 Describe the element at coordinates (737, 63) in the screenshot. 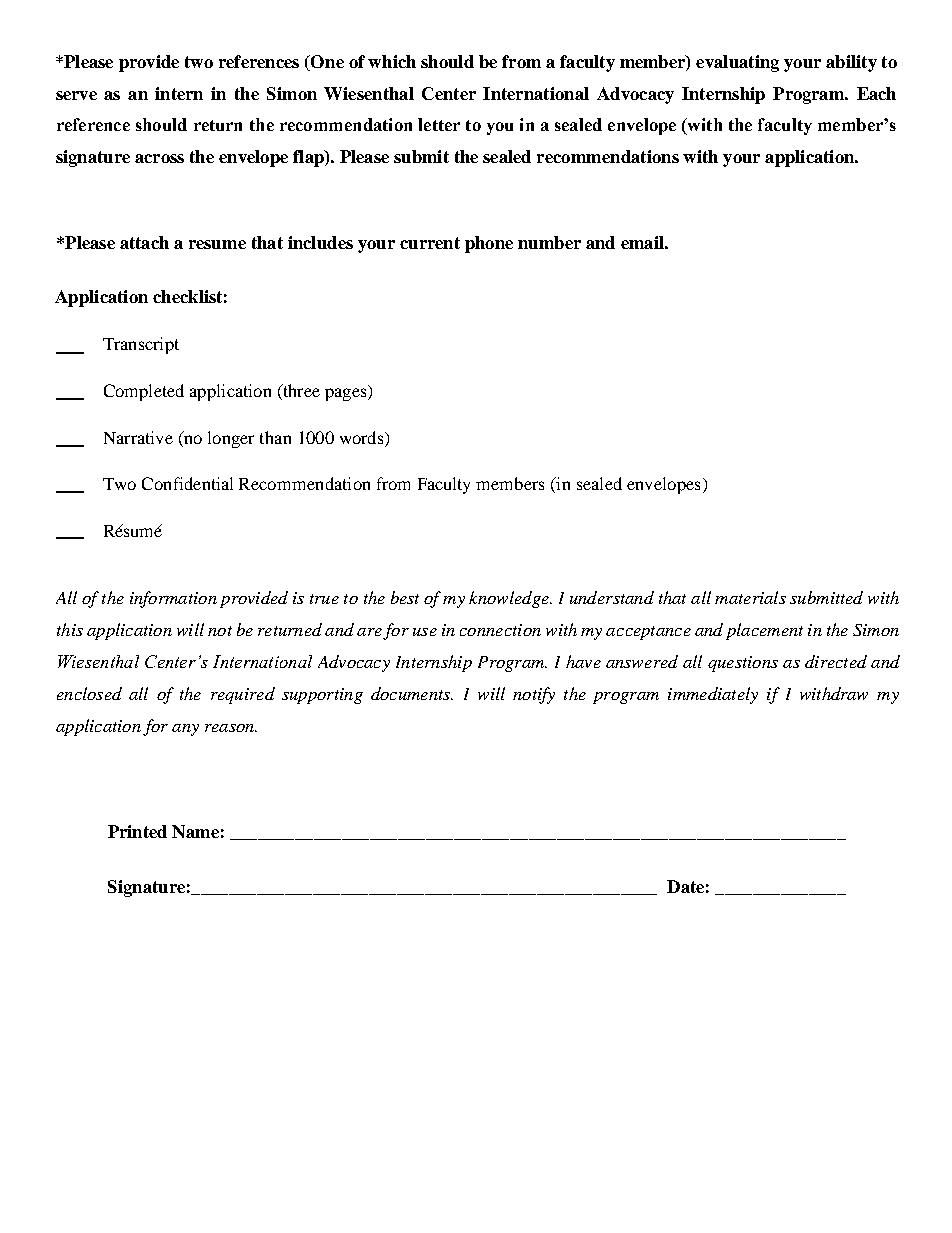

I see `evaluating` at that location.
